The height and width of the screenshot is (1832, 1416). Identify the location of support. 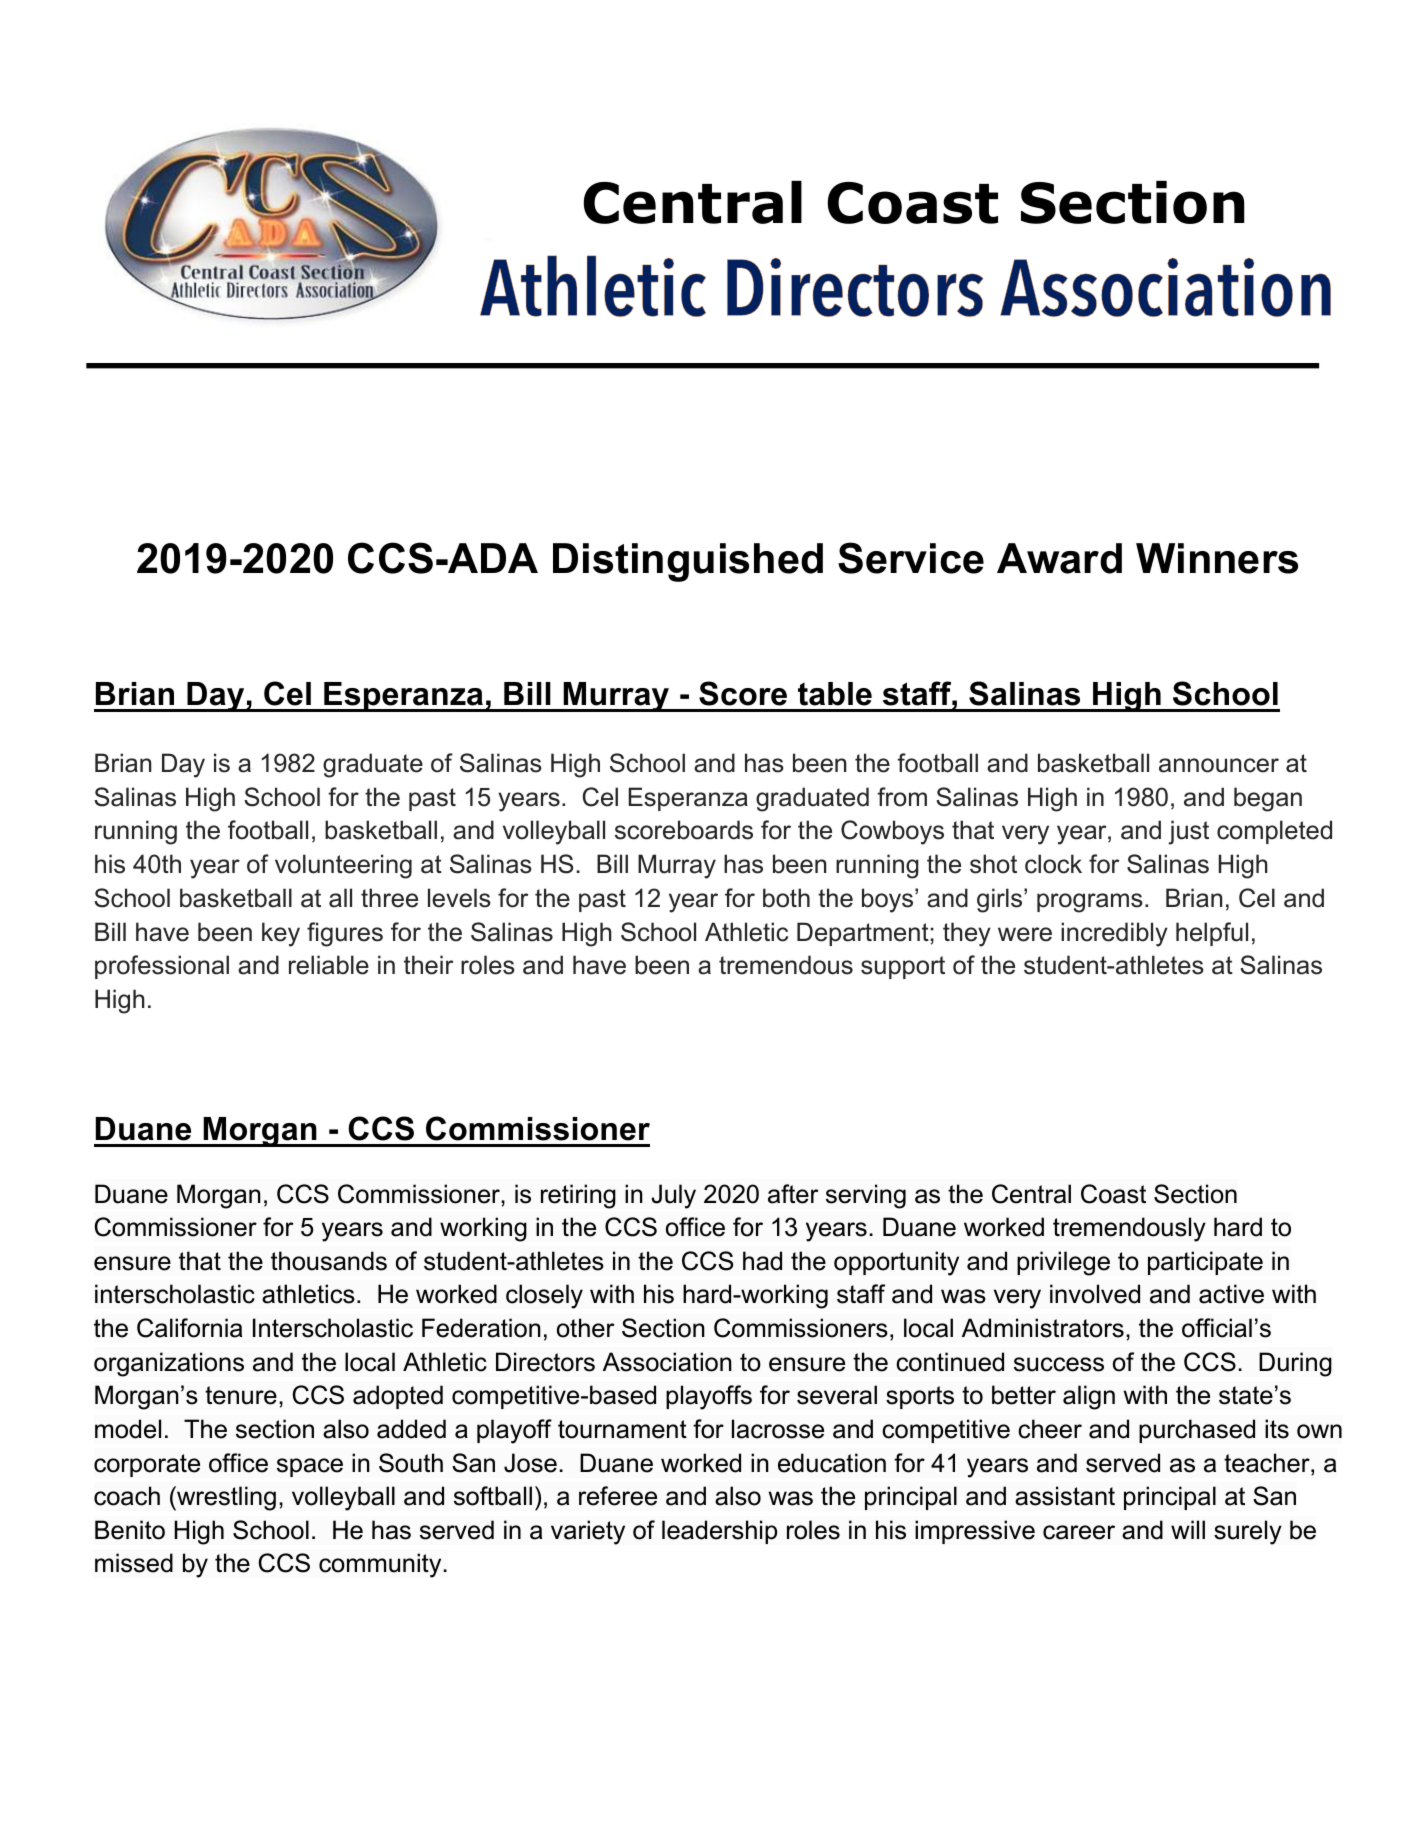
(903, 967).
